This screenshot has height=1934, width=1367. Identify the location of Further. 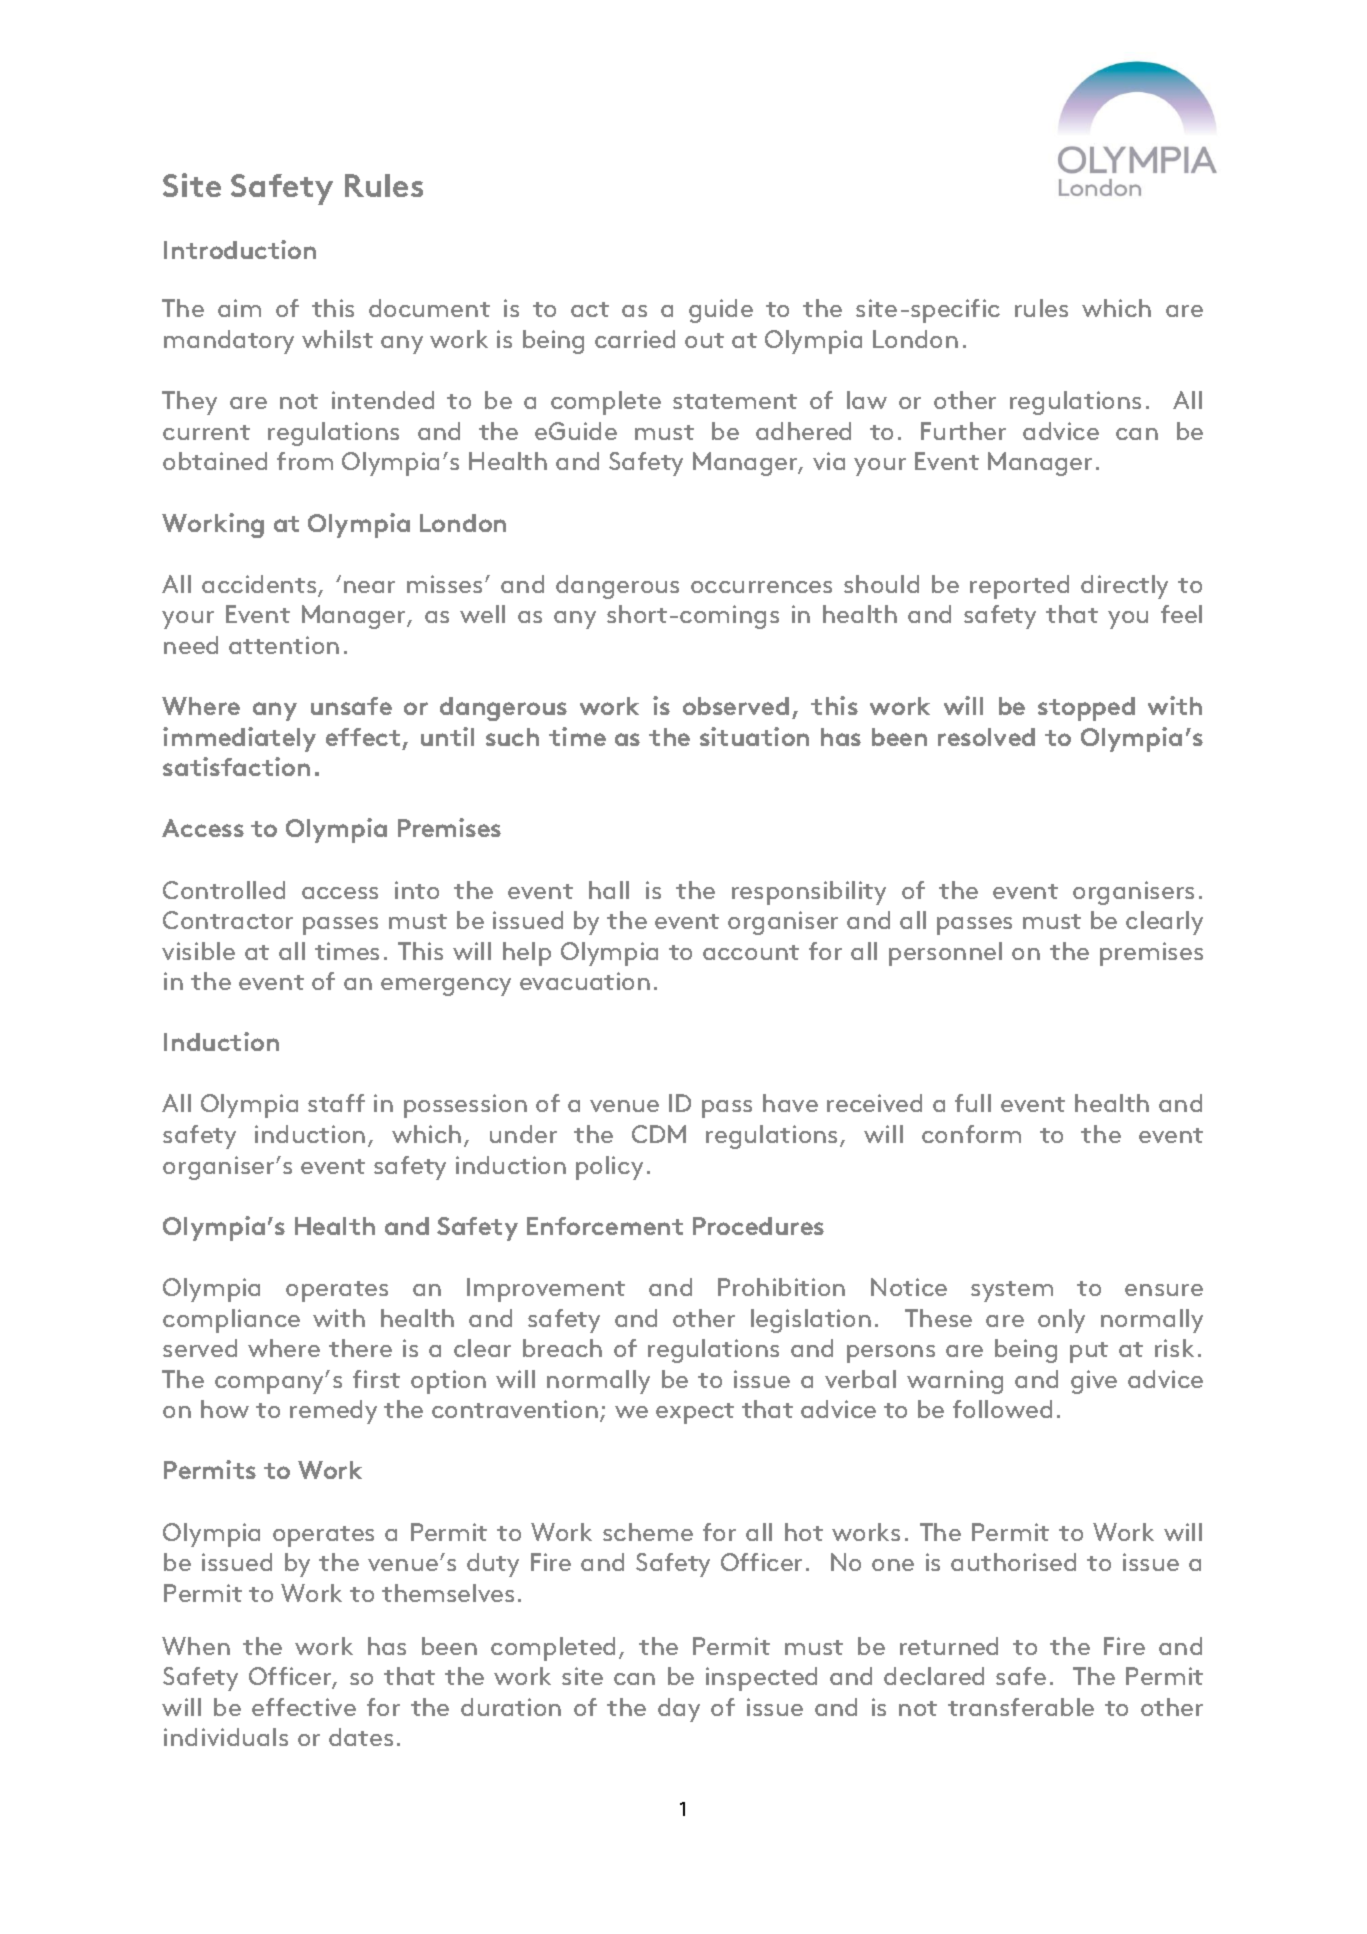
(963, 431).
